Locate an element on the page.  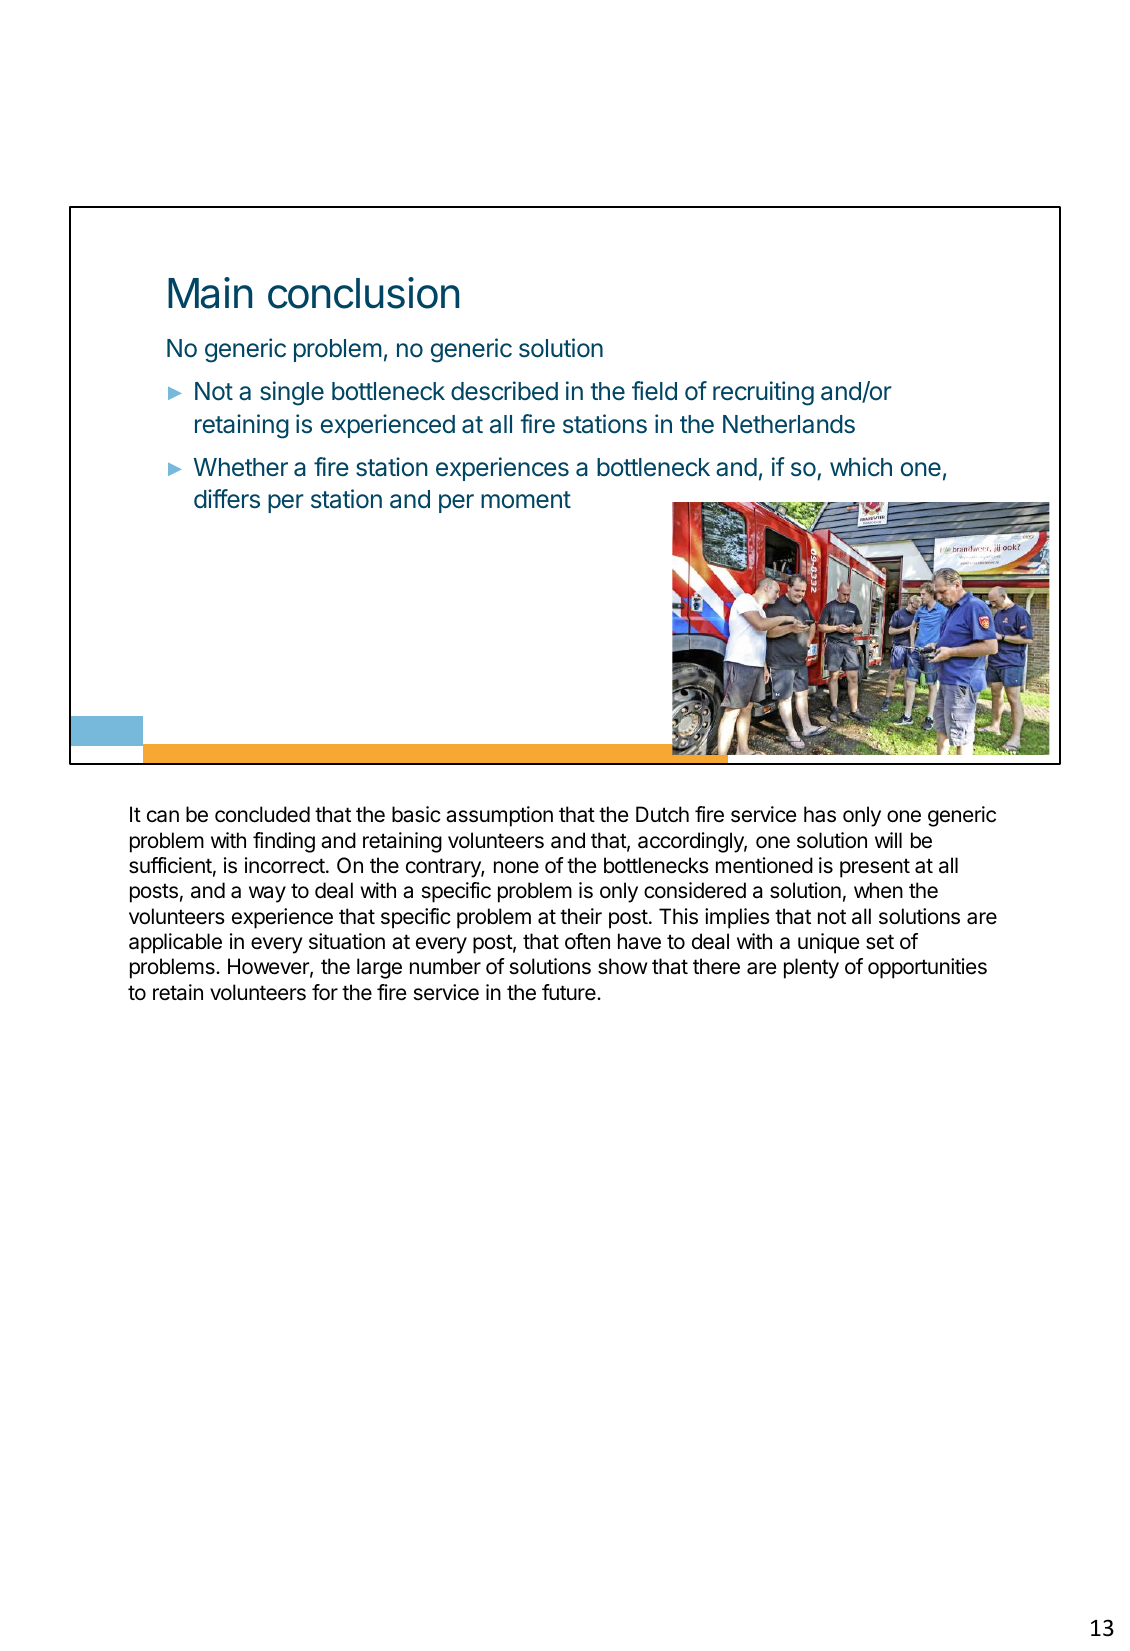
recruiting is located at coordinates (763, 393).
